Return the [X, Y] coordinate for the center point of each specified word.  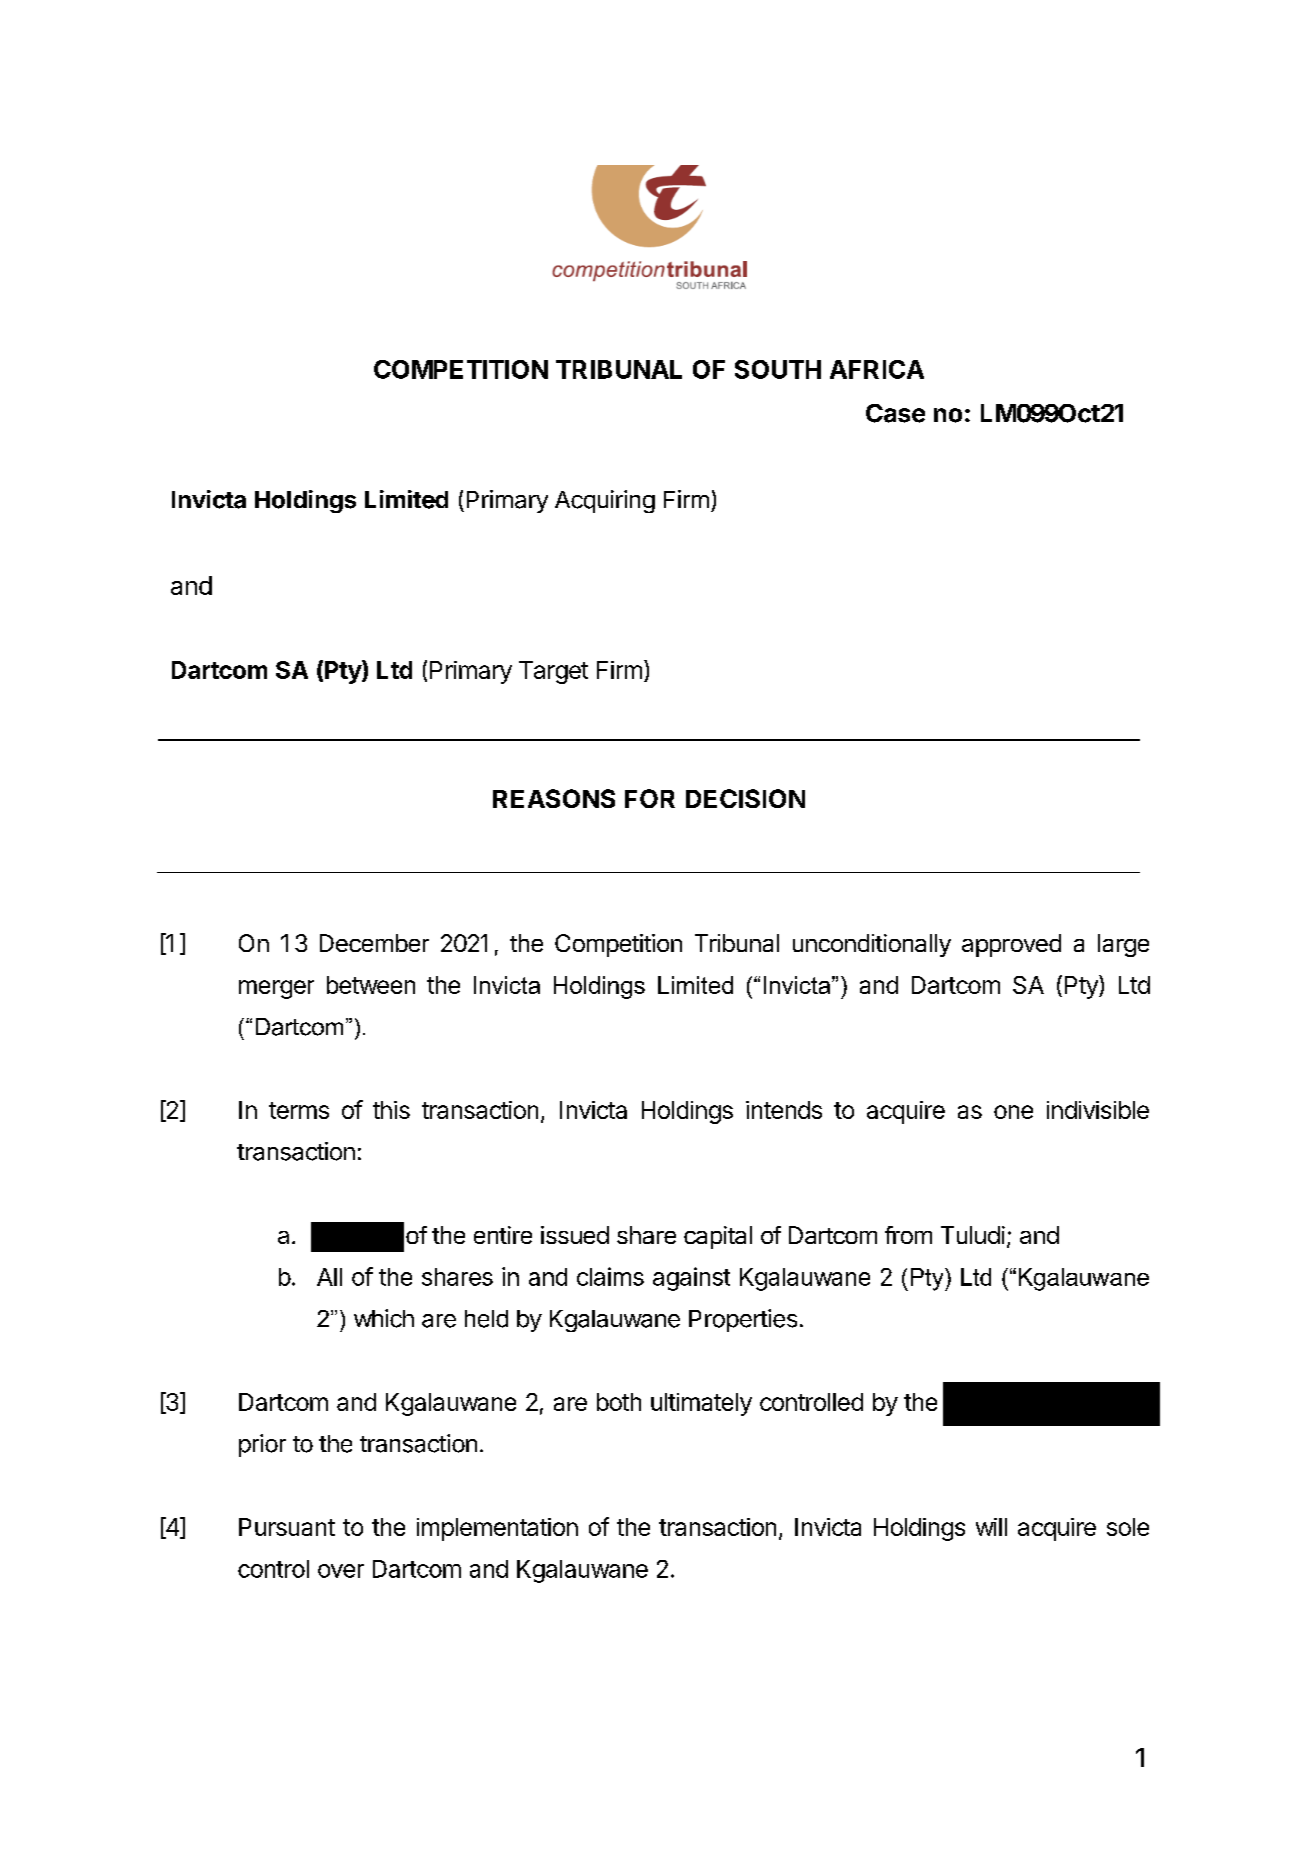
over [341, 1571]
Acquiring [605, 501]
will [991, 1527]
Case [895, 413]
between [371, 985]
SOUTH [778, 369]
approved [1011, 945]
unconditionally [872, 945]
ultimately [701, 1404]
